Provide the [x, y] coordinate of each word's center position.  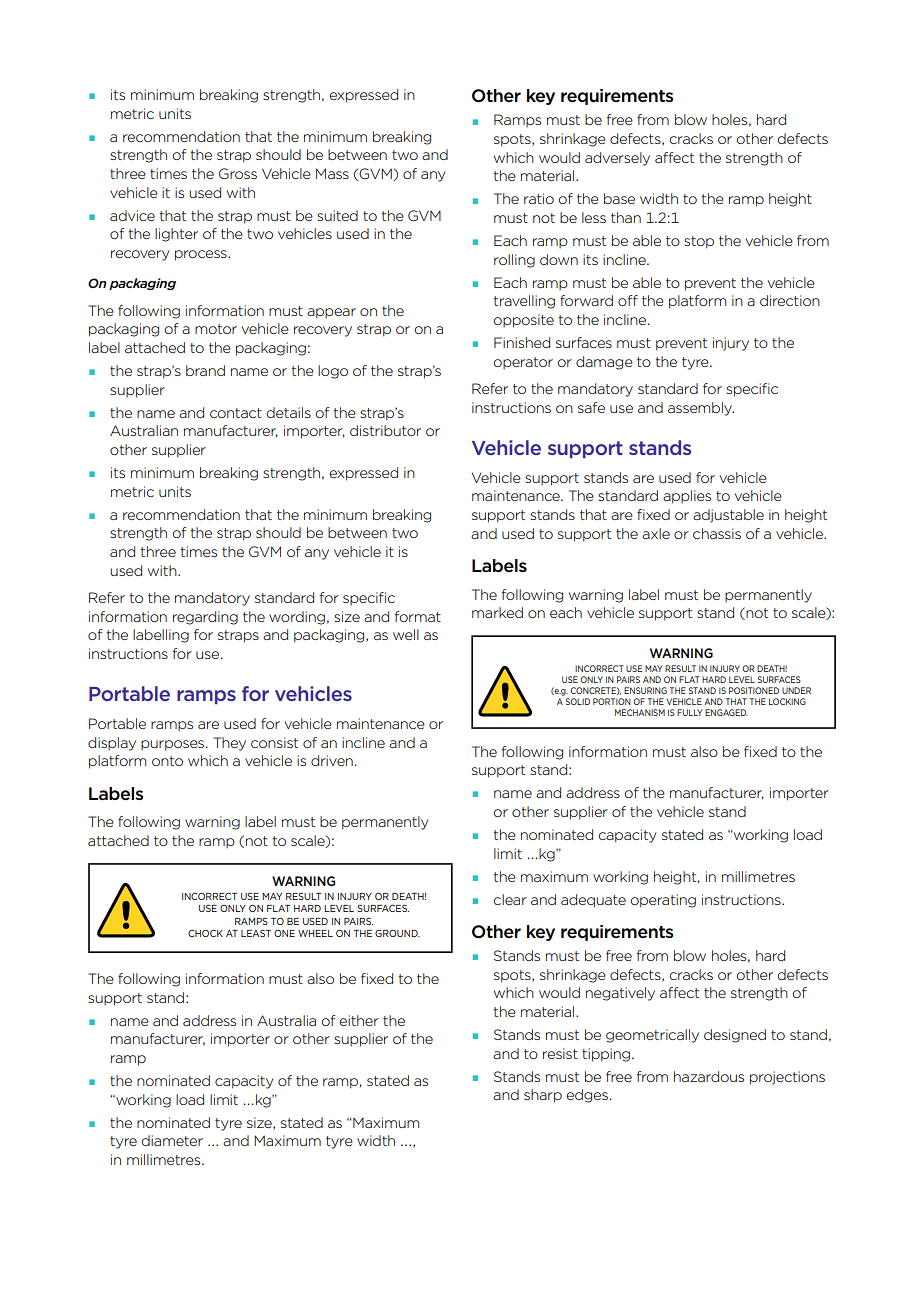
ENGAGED [726, 712]
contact [236, 413]
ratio [539, 198]
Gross [238, 173]
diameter [172, 1140]
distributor [385, 430]
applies [687, 497]
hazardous [709, 1076]
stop [699, 242]
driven [332, 760]
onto [167, 761]
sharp [543, 1096]
